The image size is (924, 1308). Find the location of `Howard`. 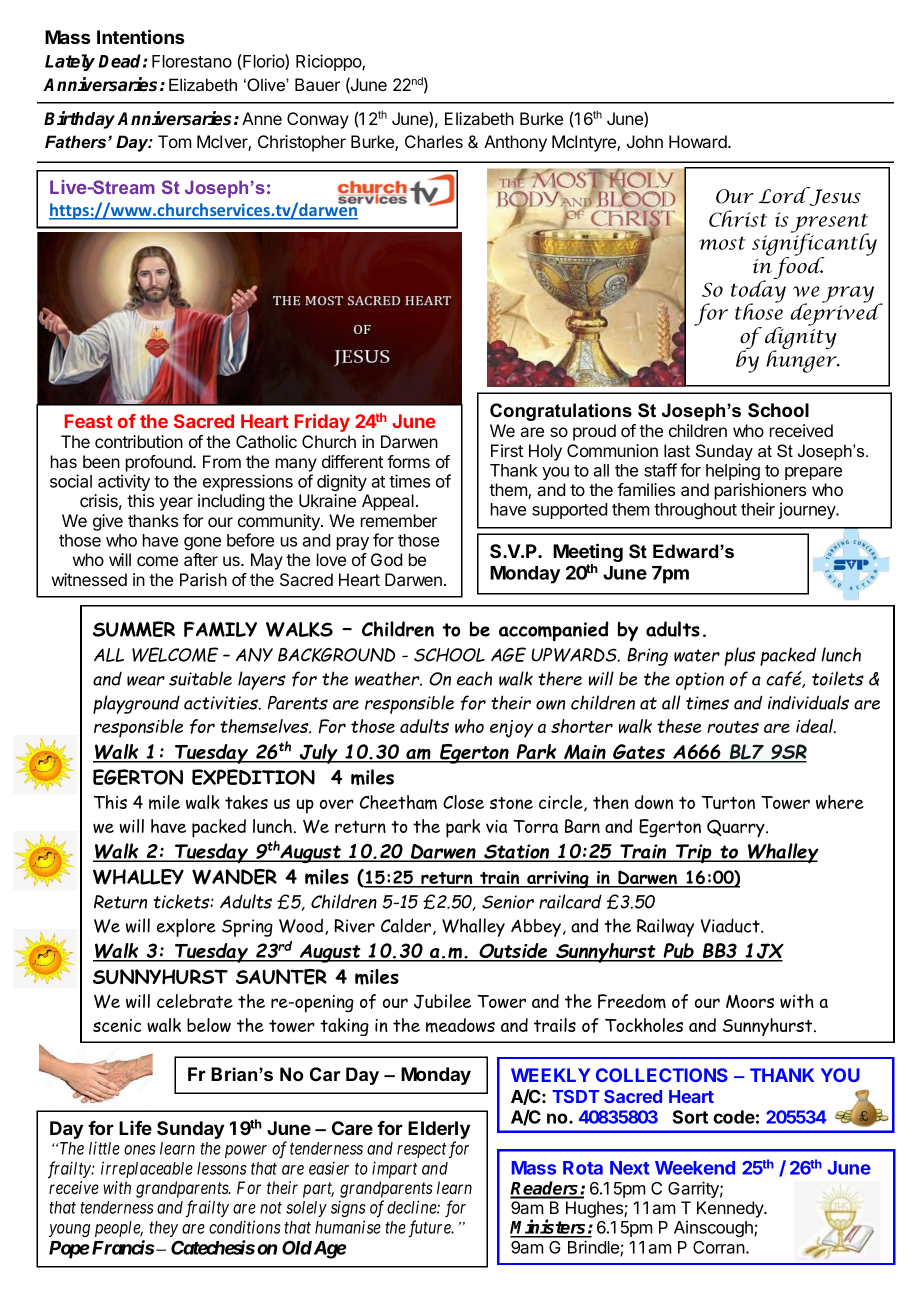

Howard is located at coordinates (699, 141).
